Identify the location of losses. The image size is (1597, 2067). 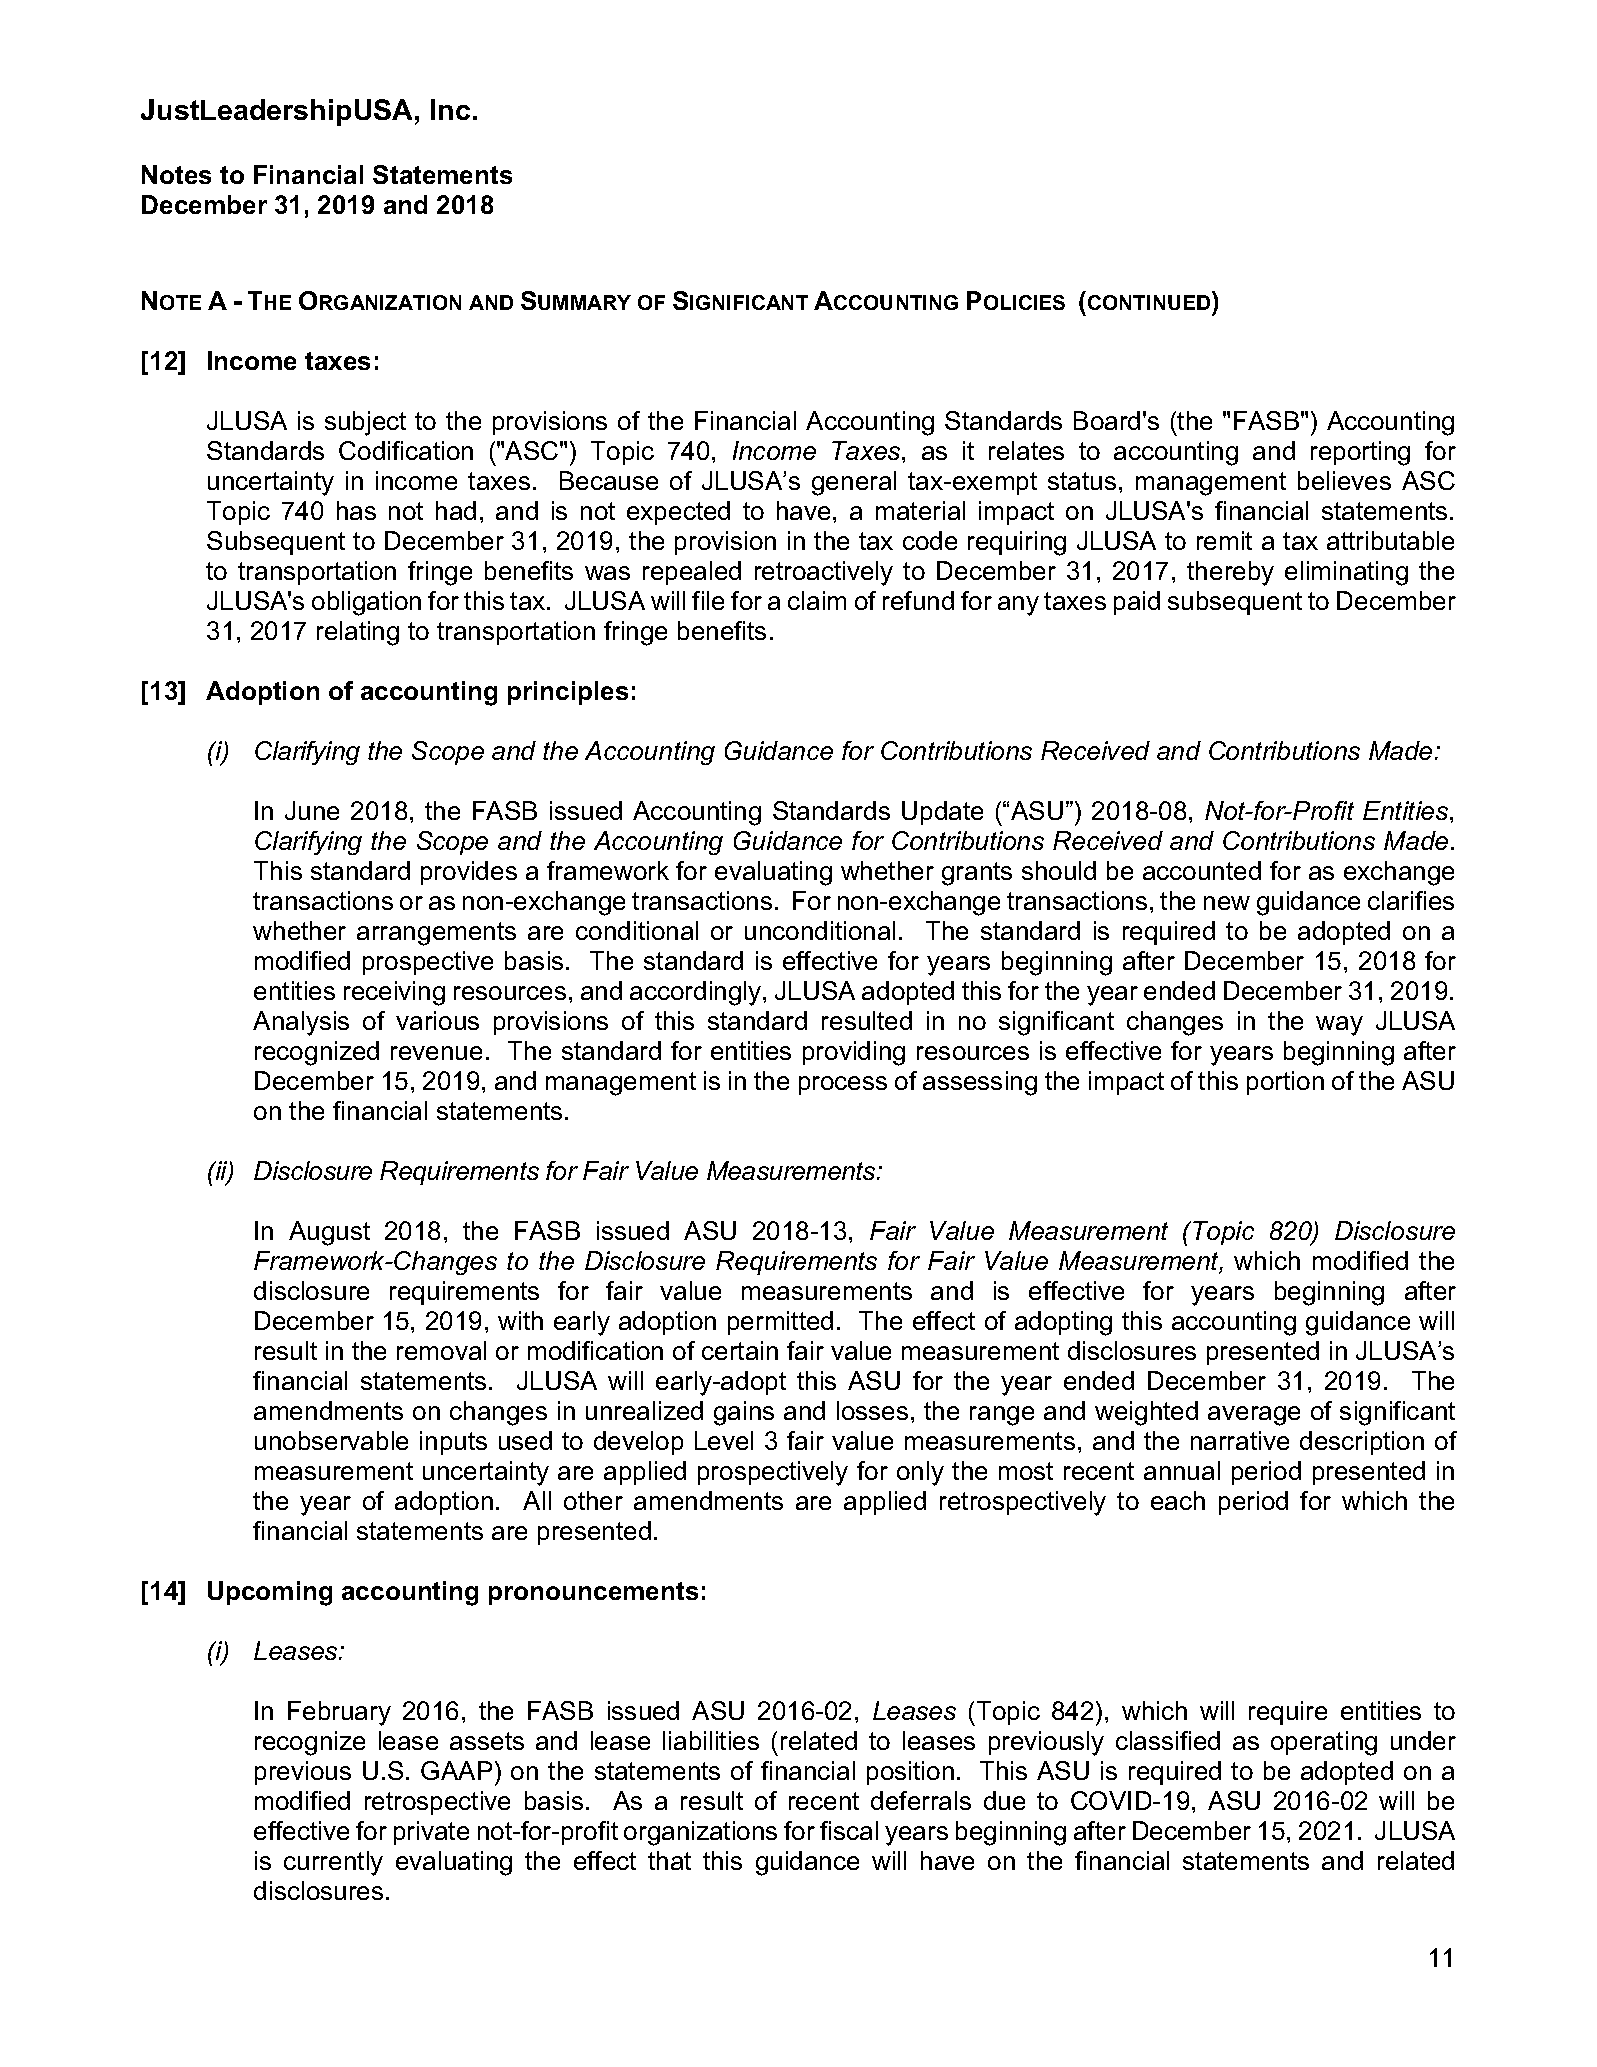
(872, 1410).
